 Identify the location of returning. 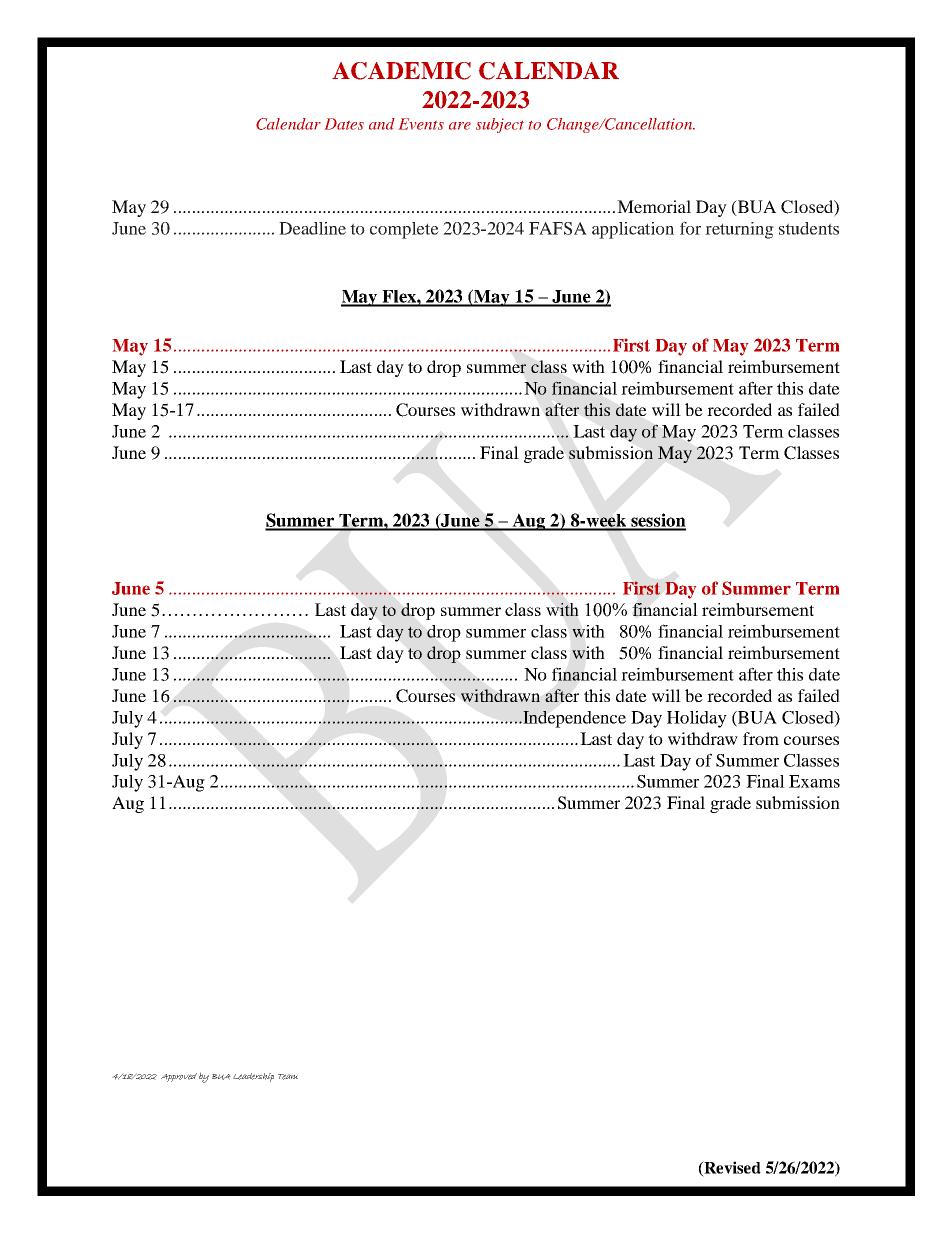
(739, 230).
